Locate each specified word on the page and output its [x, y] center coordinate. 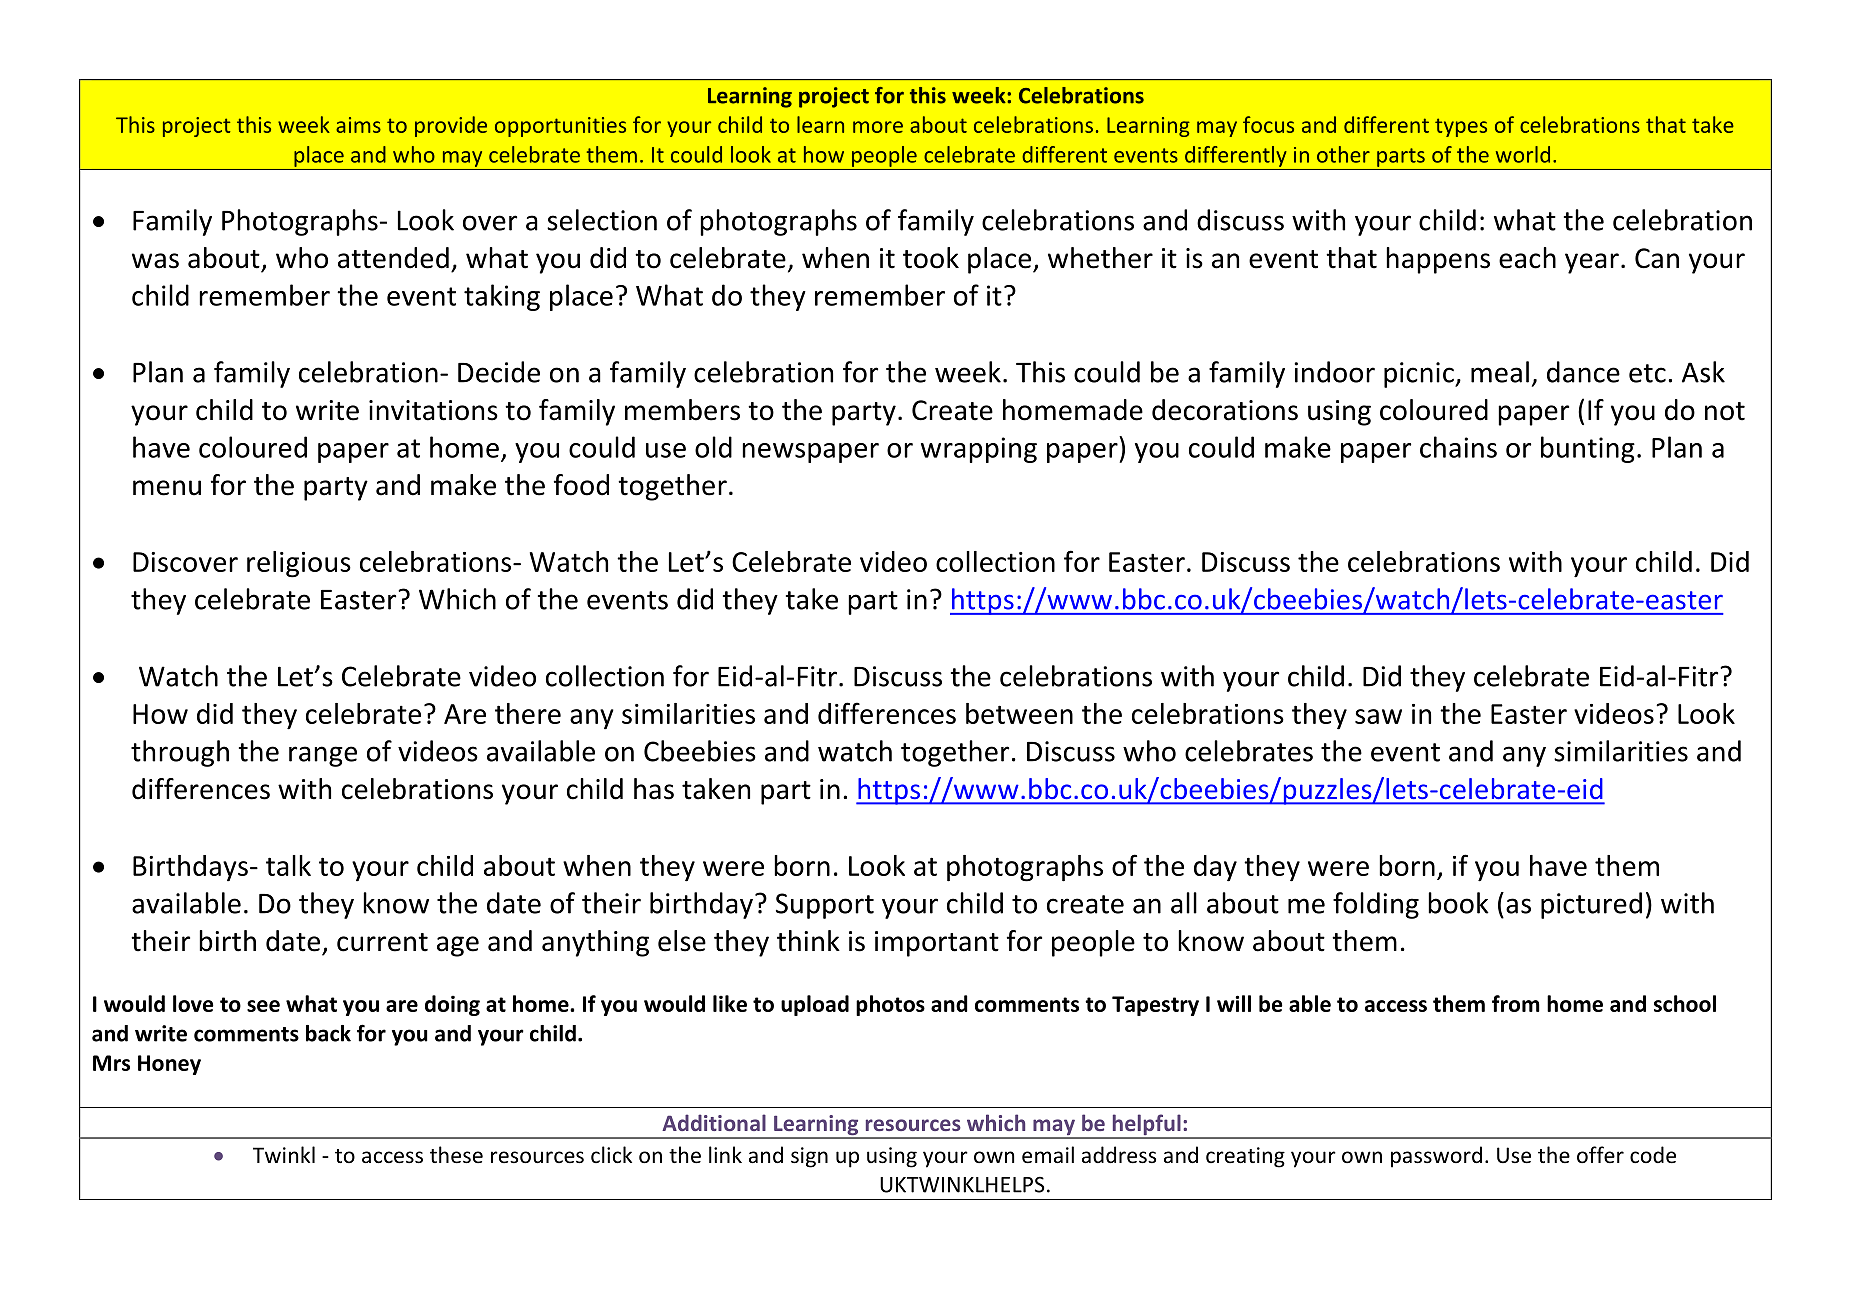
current [382, 942]
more [878, 127]
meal [1500, 372]
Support [825, 906]
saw [1378, 716]
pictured [1591, 905]
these [456, 1155]
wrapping [979, 450]
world [1523, 154]
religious [299, 564]
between [1019, 713]
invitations [433, 410]
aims [358, 125]
